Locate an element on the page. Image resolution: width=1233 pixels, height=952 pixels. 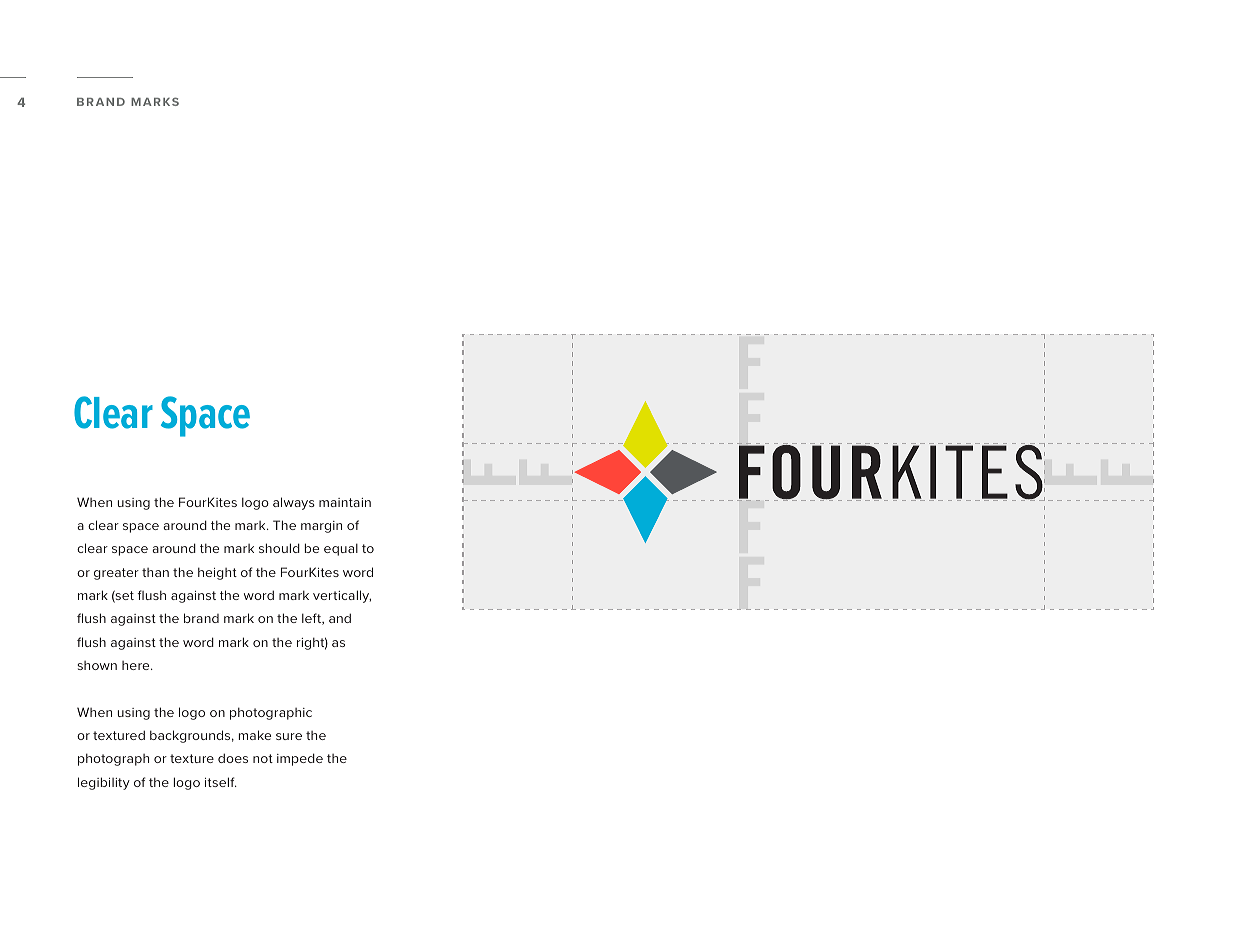
greater is located at coordinates (116, 574).
